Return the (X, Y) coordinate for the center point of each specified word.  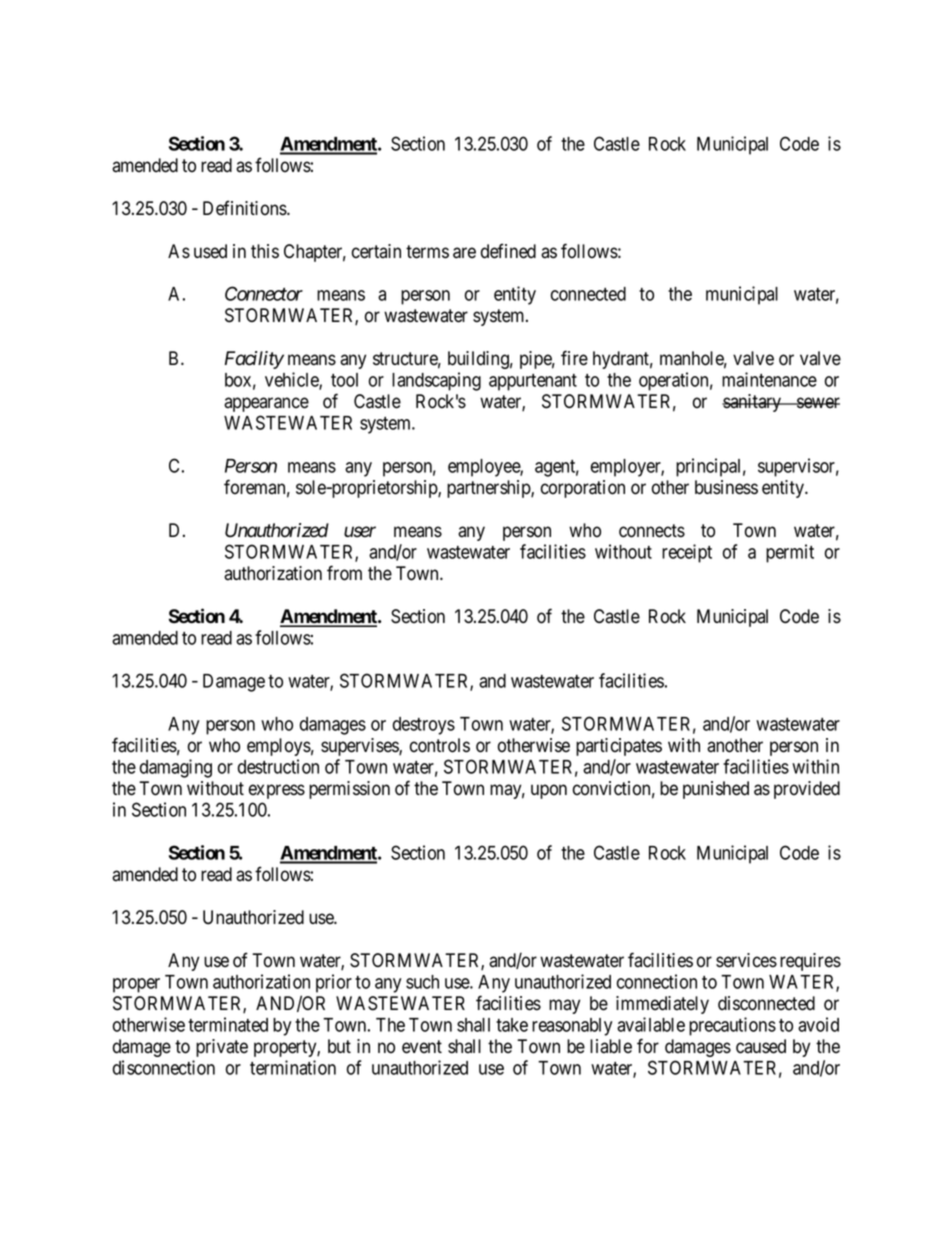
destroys (424, 726)
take (512, 1025)
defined (508, 251)
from (344, 573)
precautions (732, 1026)
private (222, 1048)
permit (790, 553)
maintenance (769, 379)
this (265, 251)
